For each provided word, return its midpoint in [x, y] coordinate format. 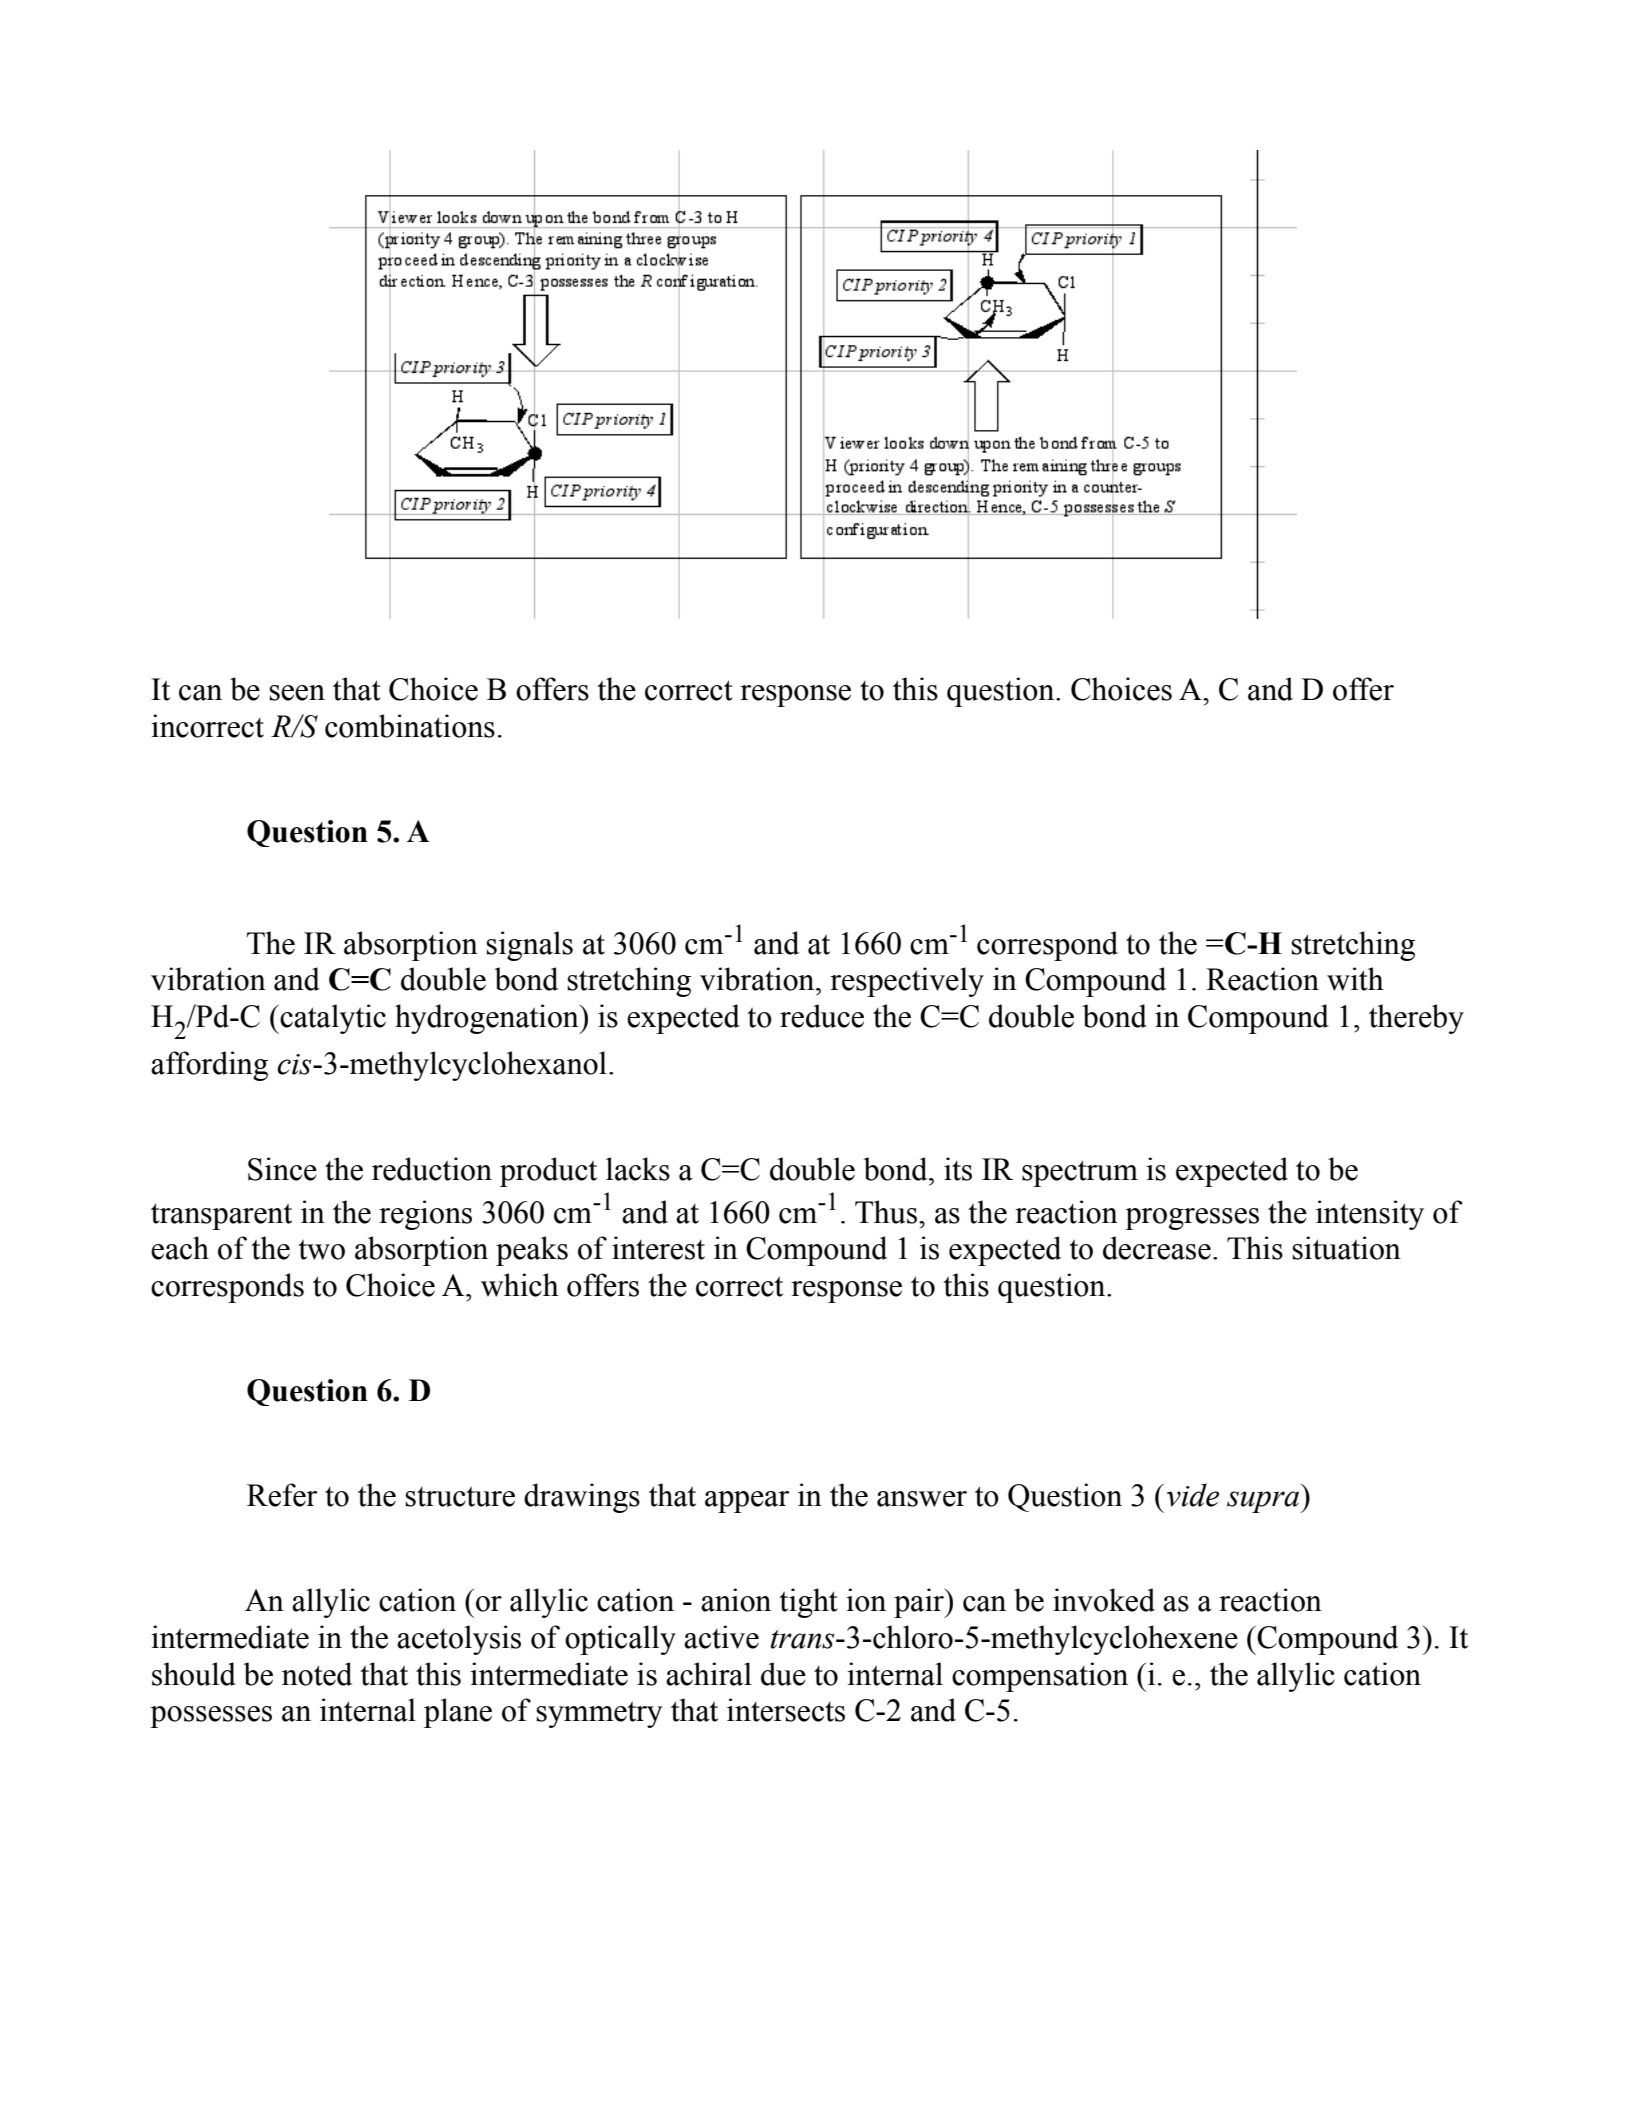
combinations [410, 726]
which [520, 1285]
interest [658, 1248]
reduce [822, 1016]
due [783, 1674]
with [1355, 979]
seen [297, 693]
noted [317, 1674]
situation [1346, 1248]
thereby [1416, 1019]
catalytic [332, 1019]
